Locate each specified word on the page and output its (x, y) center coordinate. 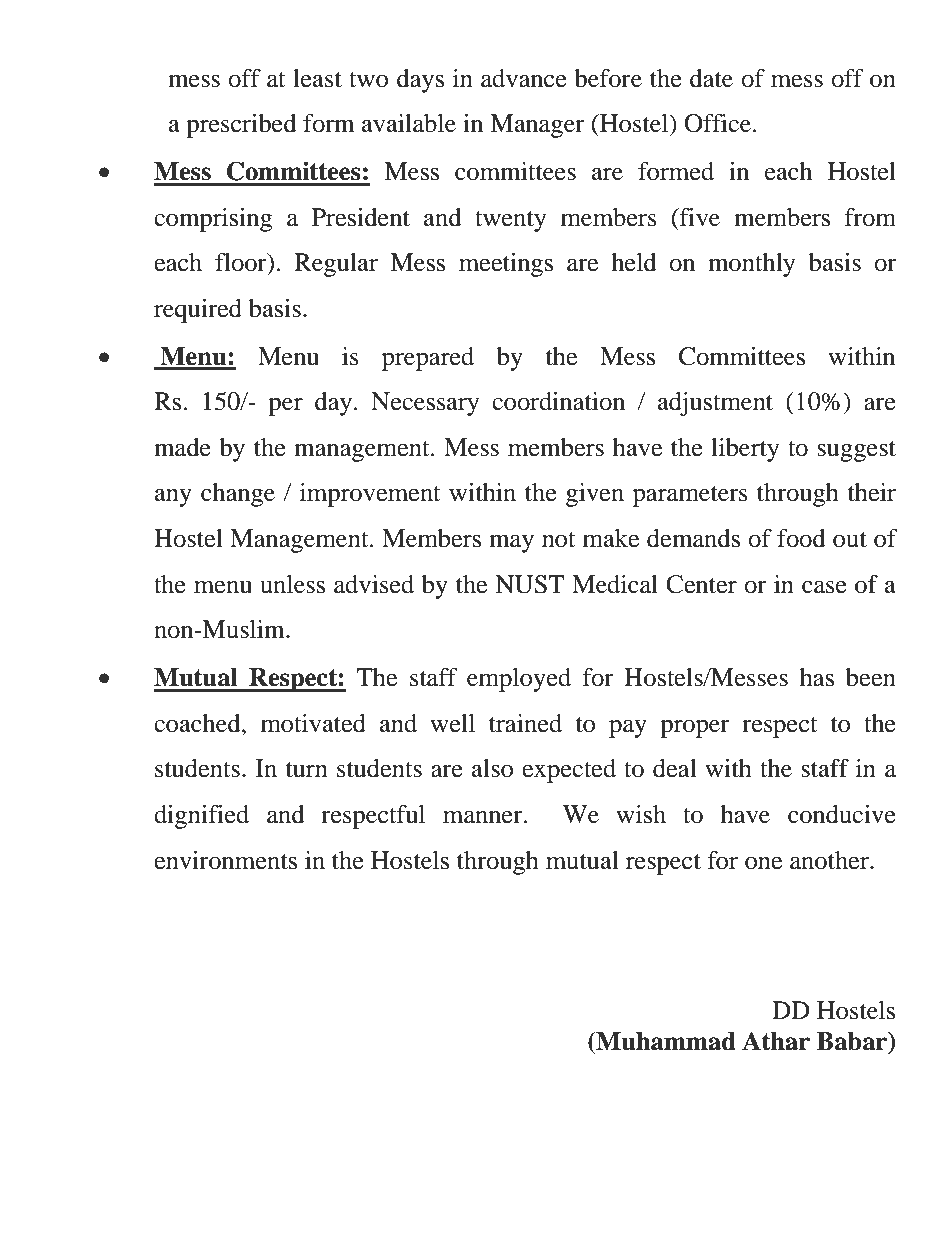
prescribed (241, 126)
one (763, 863)
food (801, 538)
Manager (537, 126)
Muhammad (665, 1041)
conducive (842, 814)
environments (225, 860)
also (493, 768)
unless (292, 584)
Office (719, 123)
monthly (751, 265)
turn (307, 770)
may (511, 543)
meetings (506, 265)
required (198, 311)
